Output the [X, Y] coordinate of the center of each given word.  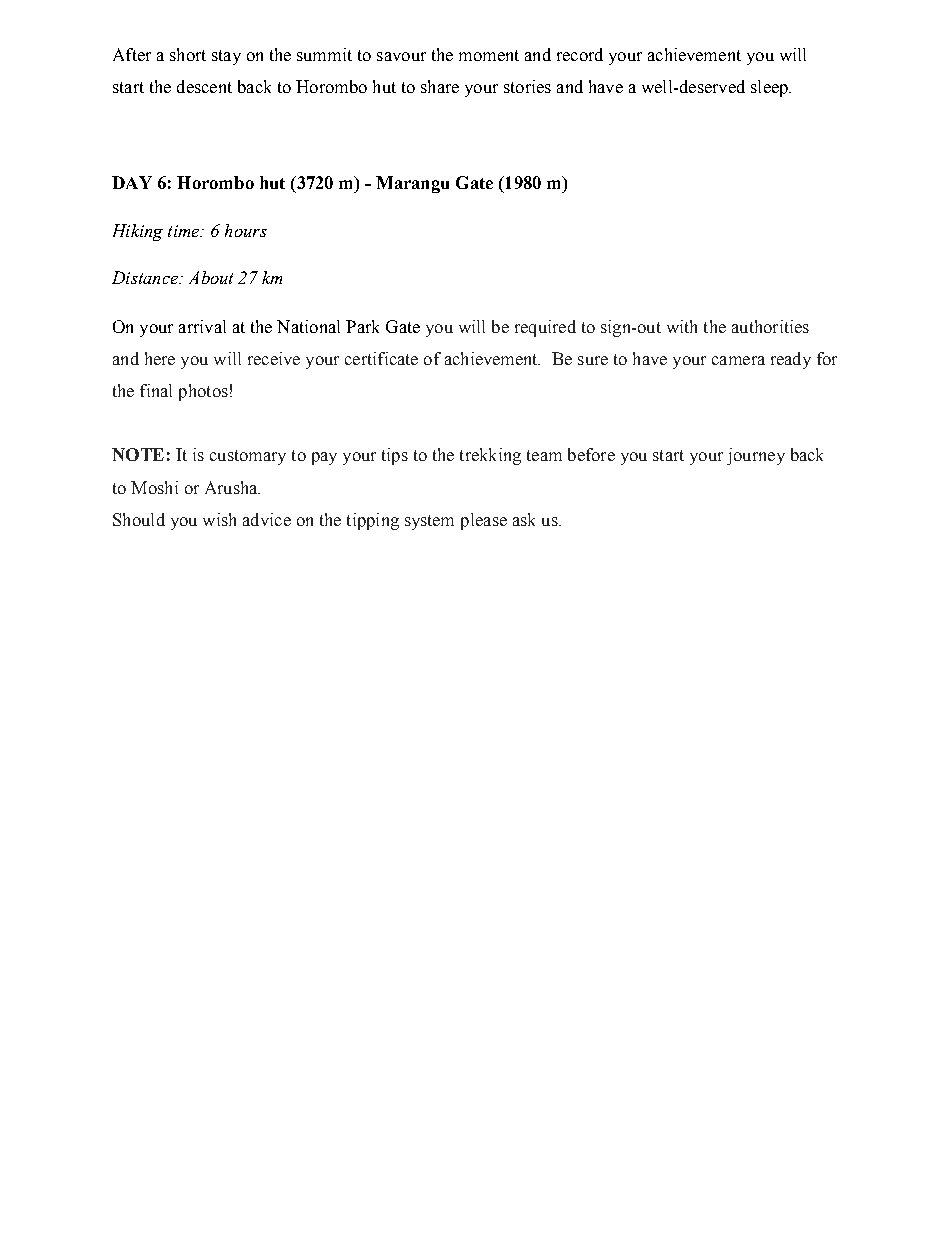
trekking [490, 456]
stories [527, 86]
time [185, 231]
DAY [132, 182]
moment [489, 55]
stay [226, 57]
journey [756, 456]
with [682, 326]
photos [203, 392]
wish [219, 519]
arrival [202, 326]
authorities [770, 326]
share [440, 86]
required [545, 328]
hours [246, 230]
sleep [770, 88]
